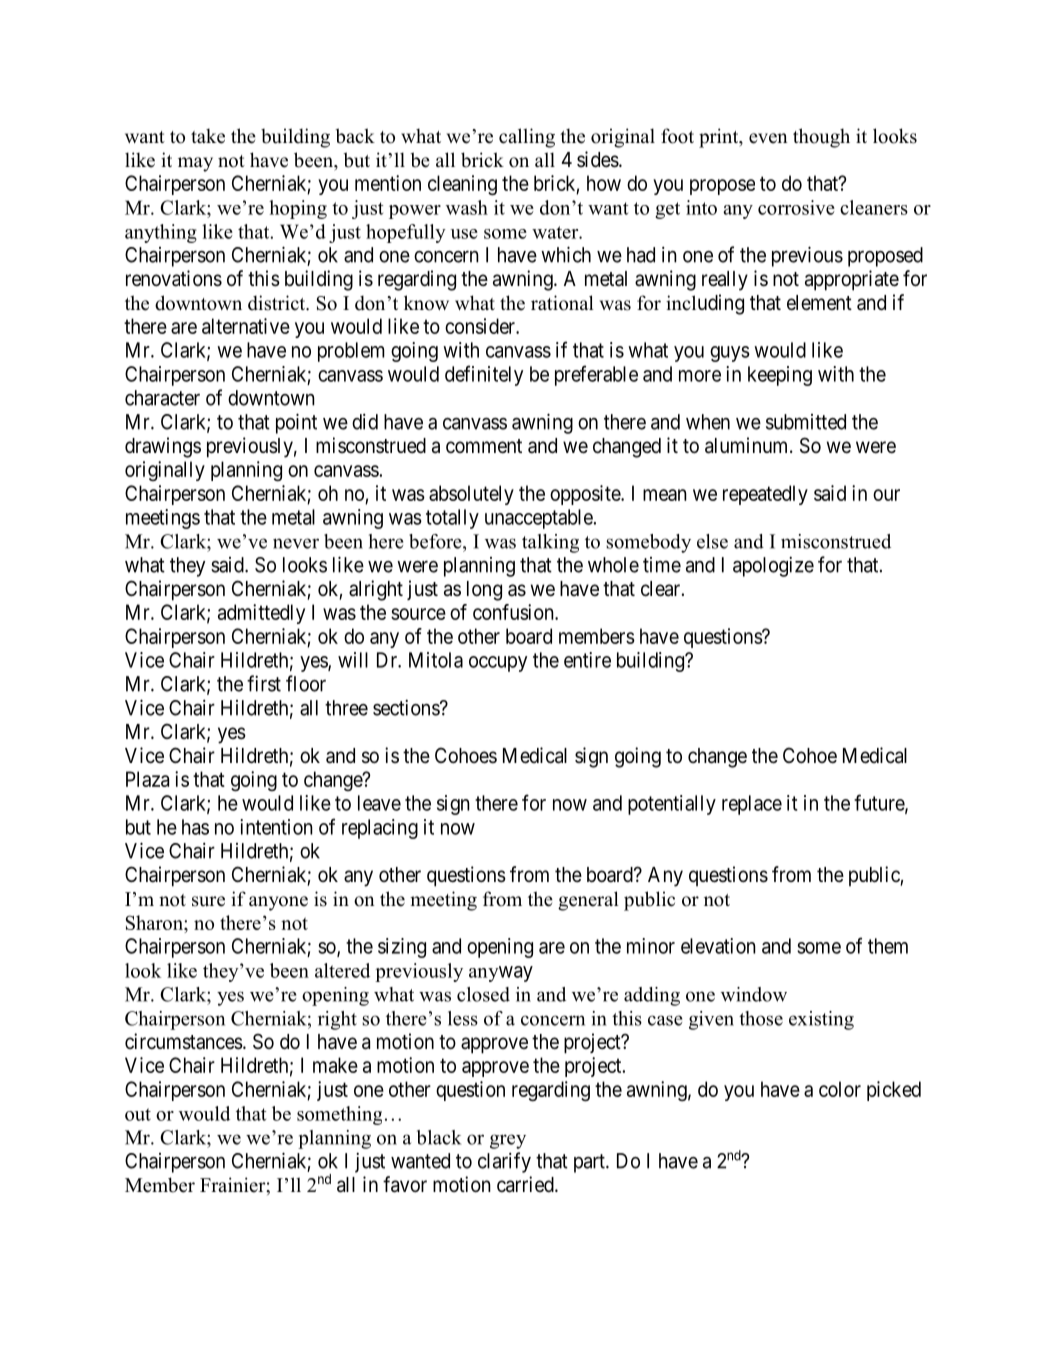  I want to click on general, so click(588, 901).
